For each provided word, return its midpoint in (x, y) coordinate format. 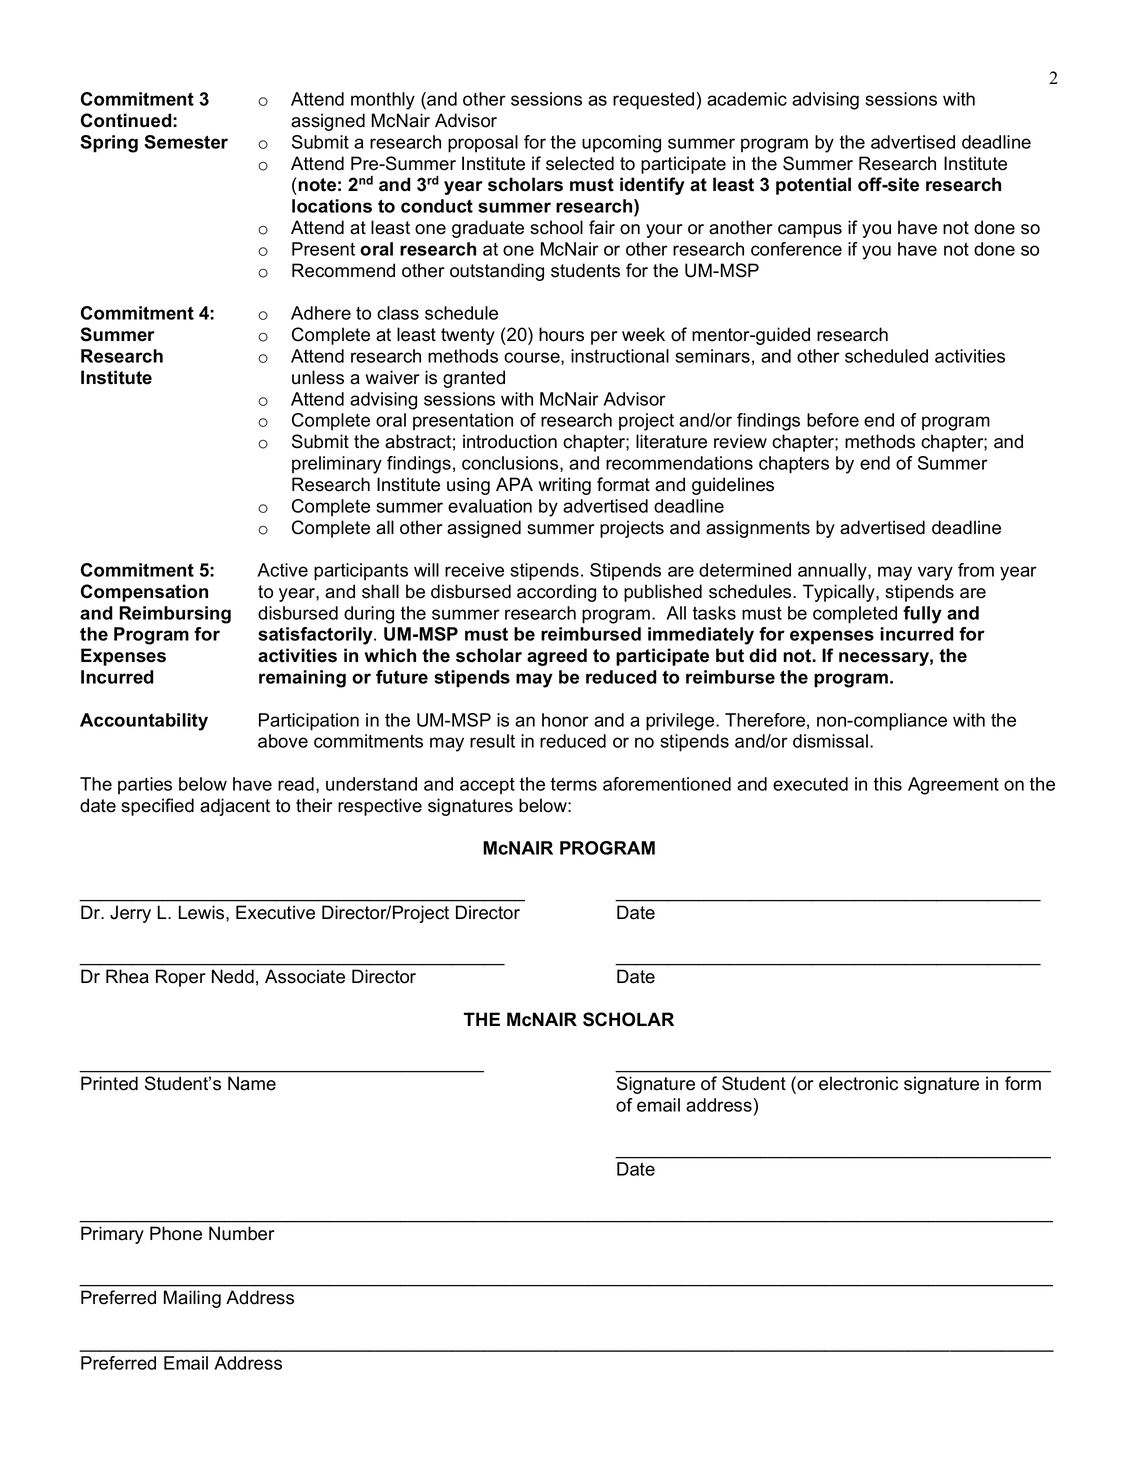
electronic (858, 1083)
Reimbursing (175, 615)
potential (813, 186)
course (533, 358)
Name (252, 1083)
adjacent (235, 807)
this (887, 784)
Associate (305, 976)
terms (573, 784)
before (833, 420)
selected (580, 163)
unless (318, 377)
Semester (186, 142)
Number (242, 1233)
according (556, 593)
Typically (840, 593)
